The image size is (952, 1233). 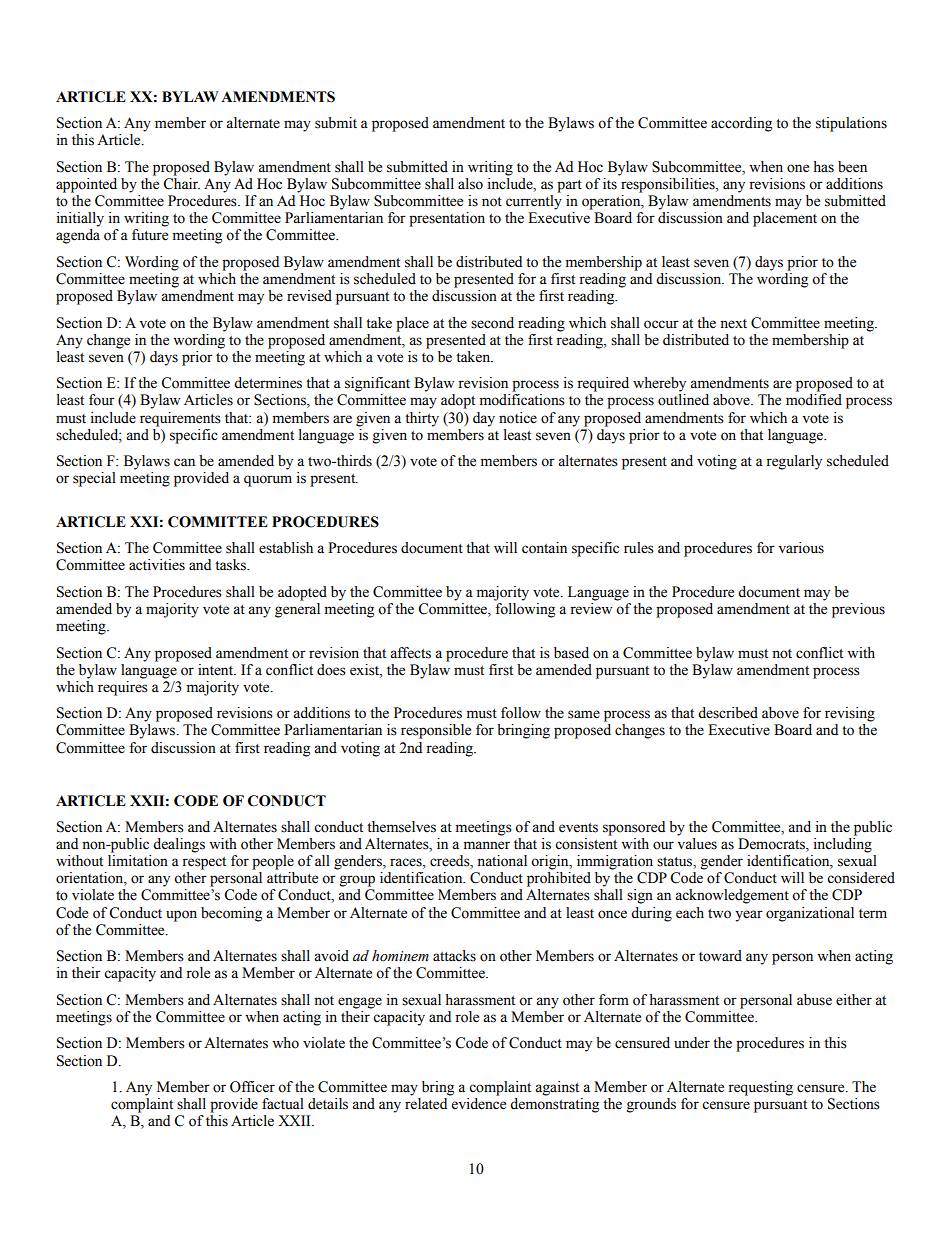 I want to click on activities, so click(x=157, y=565).
